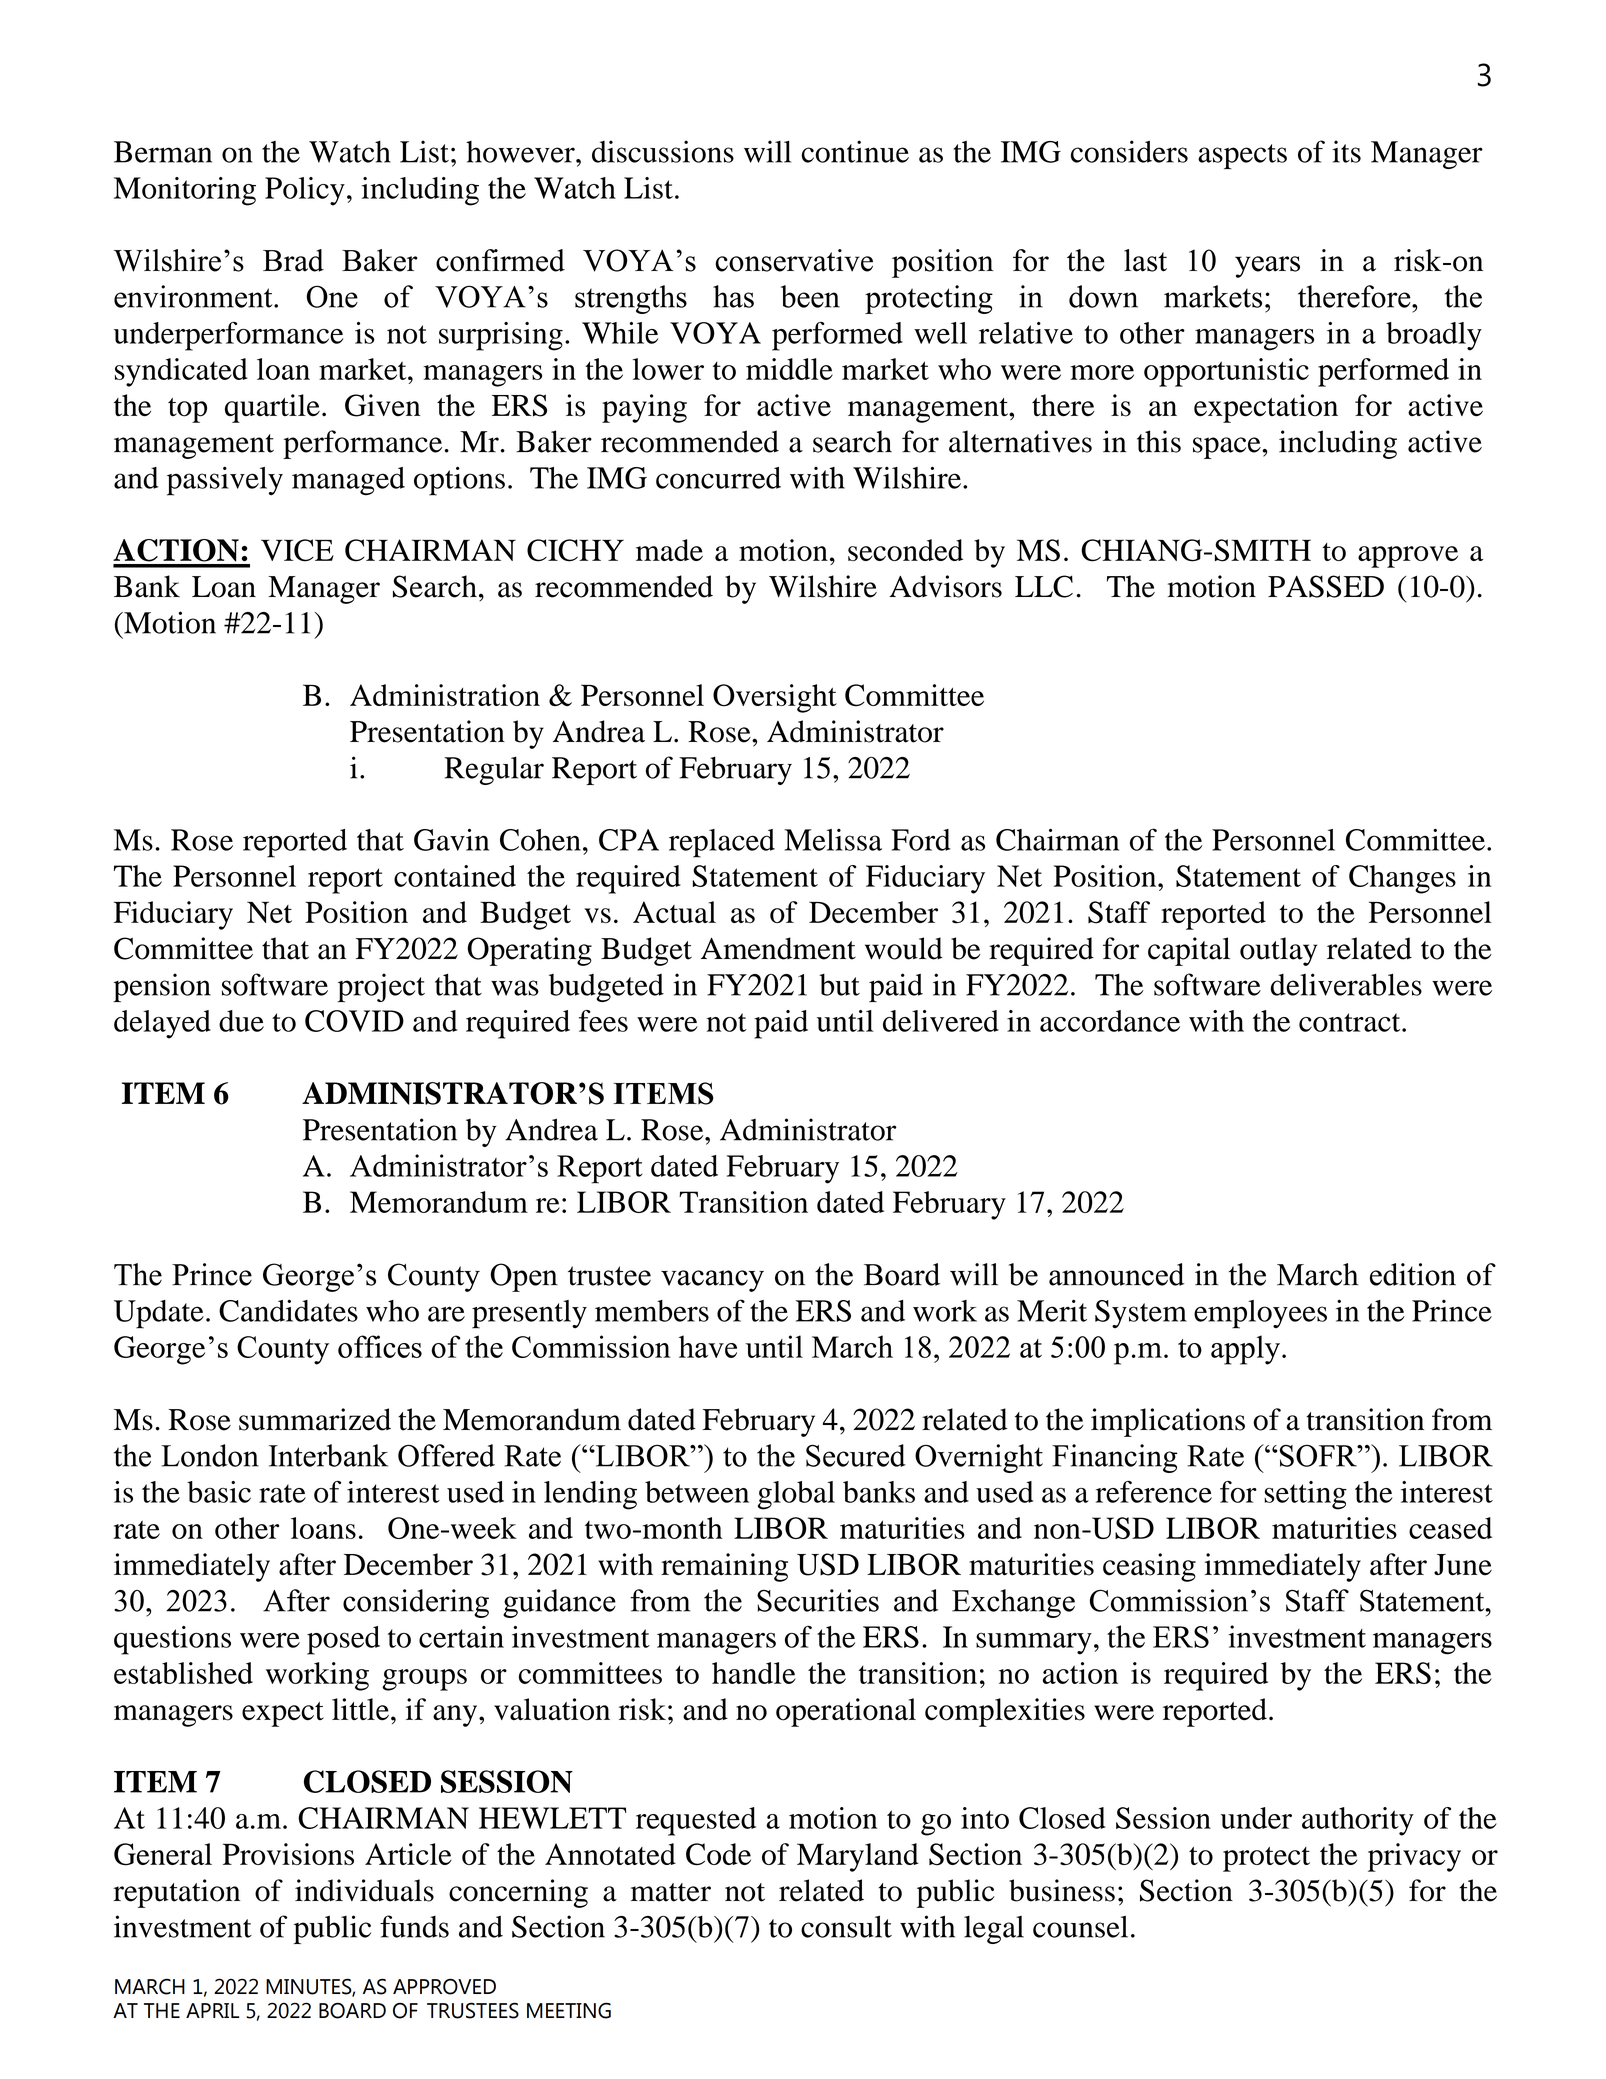 The width and height of the screenshot is (1606, 2079). What do you see at coordinates (305, 191) in the screenshot?
I see `Policy` at bounding box center [305, 191].
